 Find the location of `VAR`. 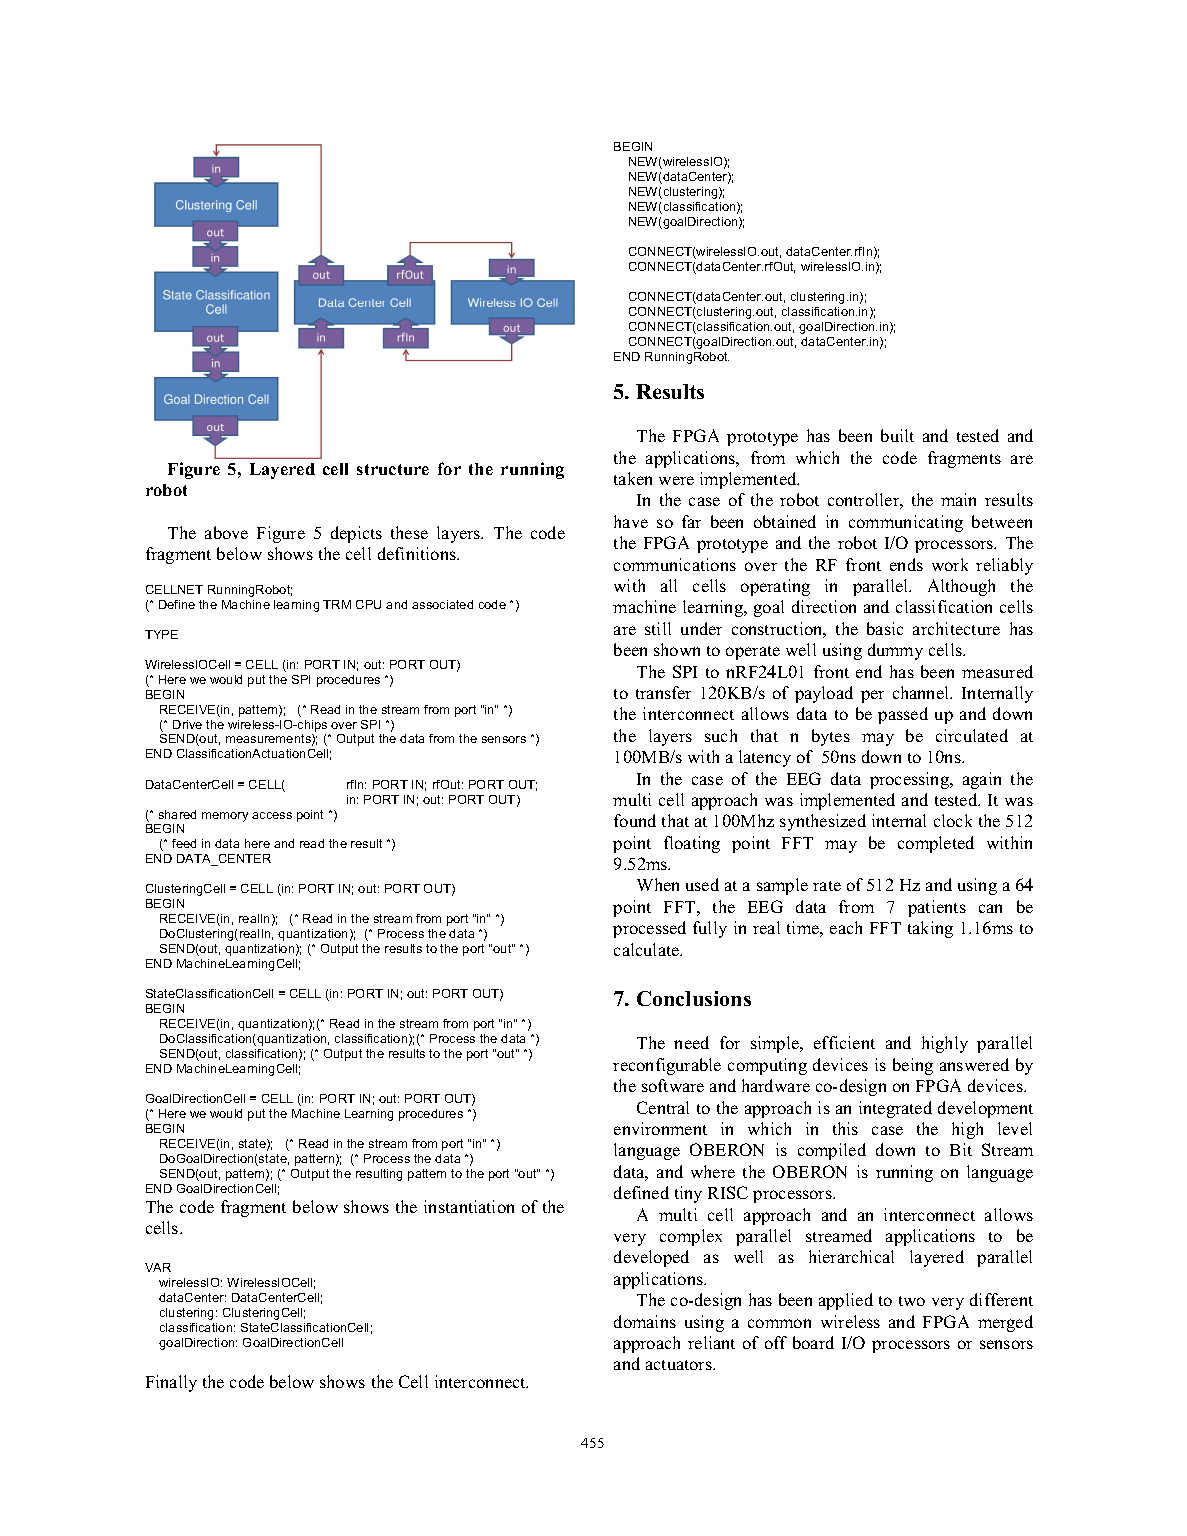

VAR is located at coordinates (158, 1267).
